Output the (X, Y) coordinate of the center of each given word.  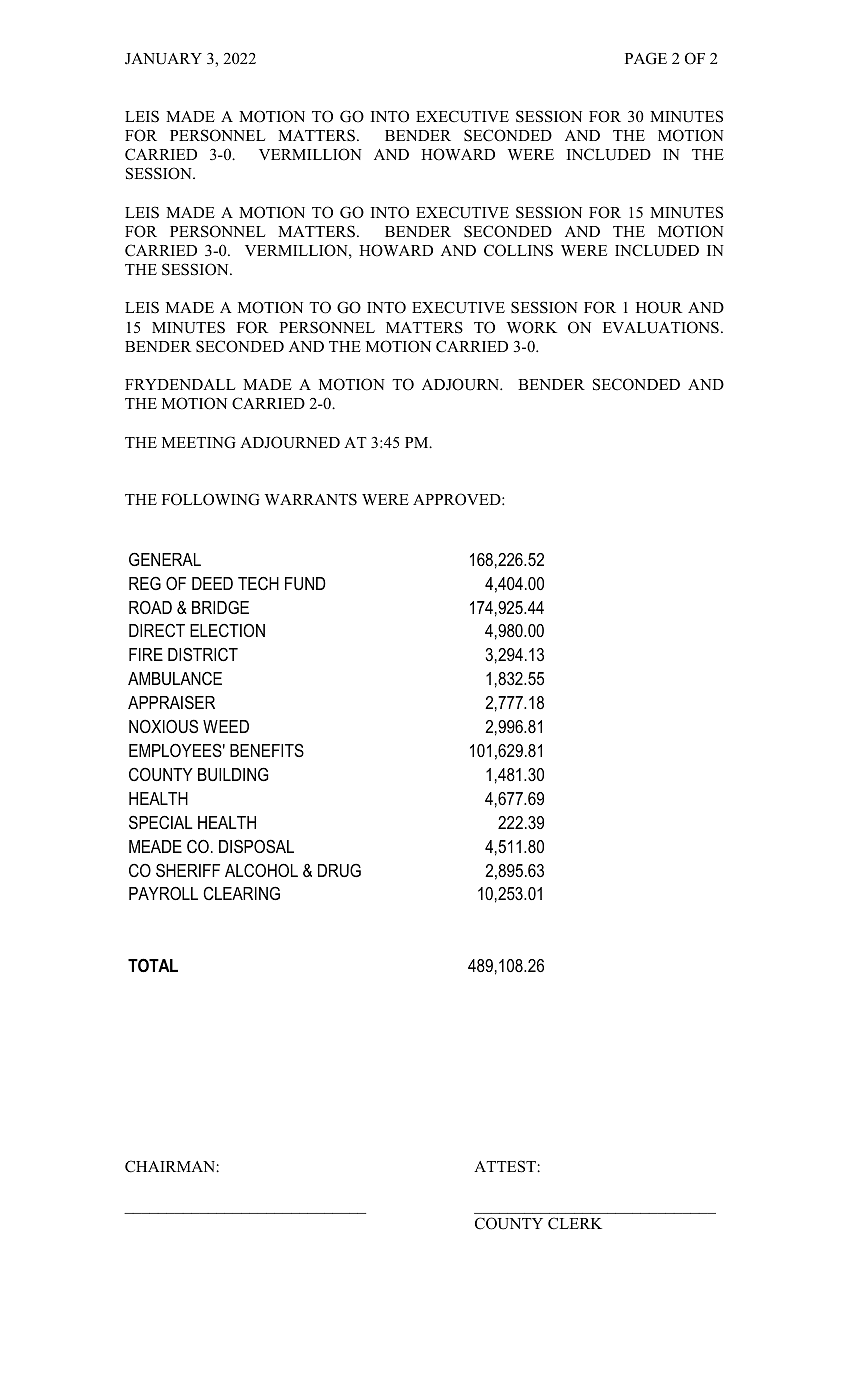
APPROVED (458, 499)
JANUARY (163, 59)
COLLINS (518, 250)
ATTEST (506, 1166)
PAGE (646, 58)
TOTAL (153, 965)
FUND (305, 583)
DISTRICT (203, 654)
